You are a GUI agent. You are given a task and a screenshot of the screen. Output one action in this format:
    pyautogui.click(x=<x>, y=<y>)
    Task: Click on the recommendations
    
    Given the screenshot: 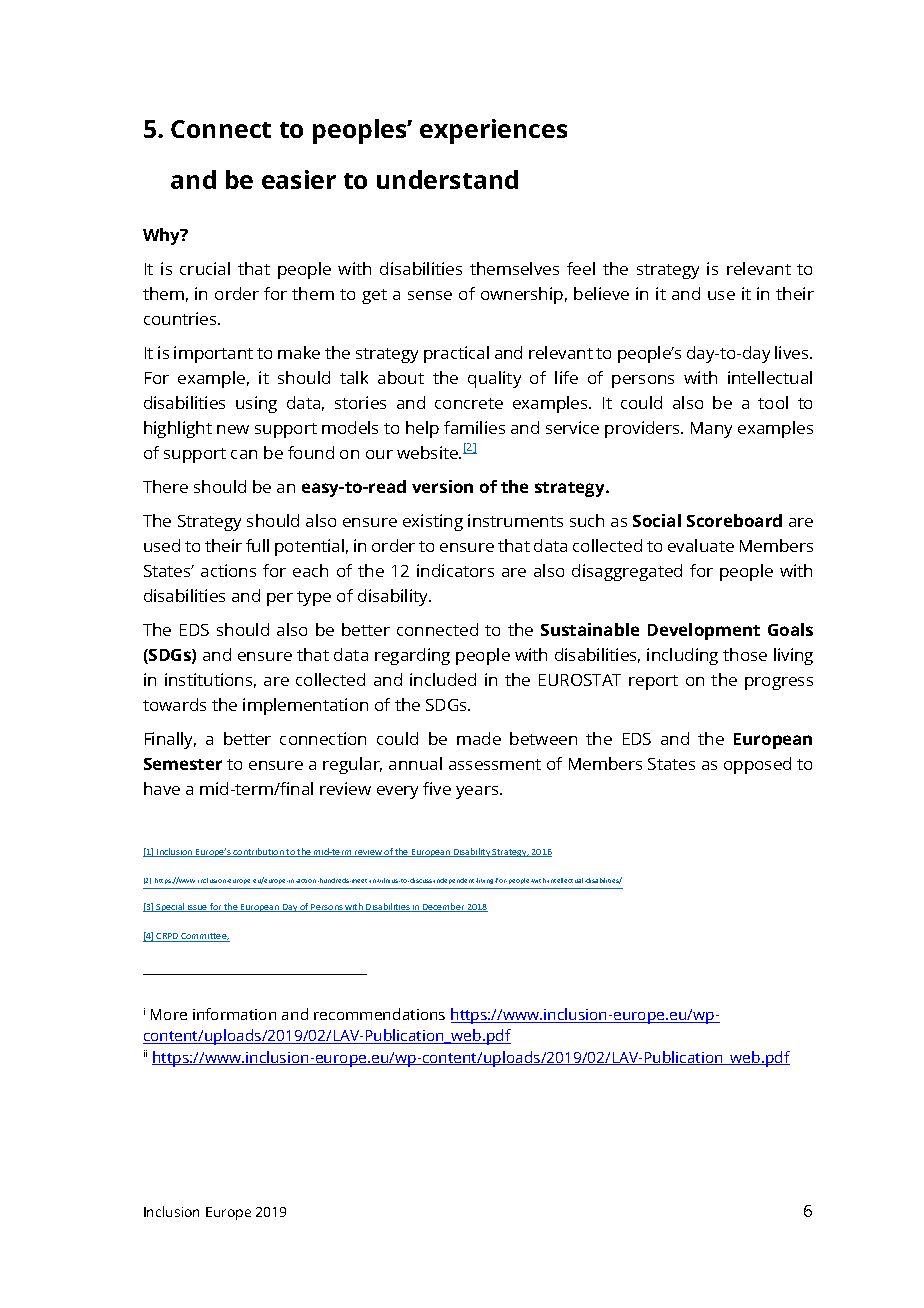 What is the action you would take?
    pyautogui.click(x=379, y=1014)
